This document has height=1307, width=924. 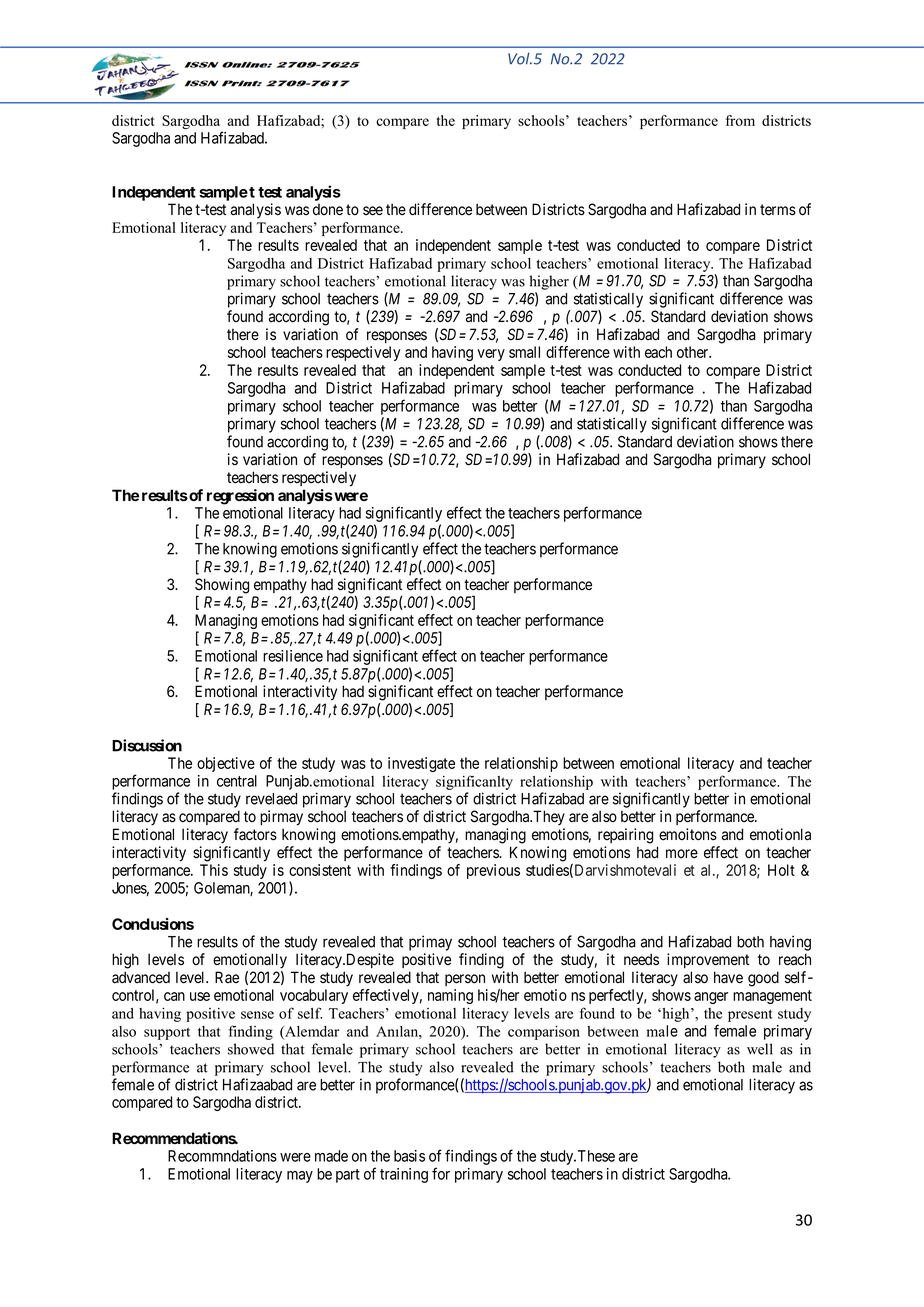 What do you see at coordinates (694, 352) in the document?
I see `other` at bounding box center [694, 352].
